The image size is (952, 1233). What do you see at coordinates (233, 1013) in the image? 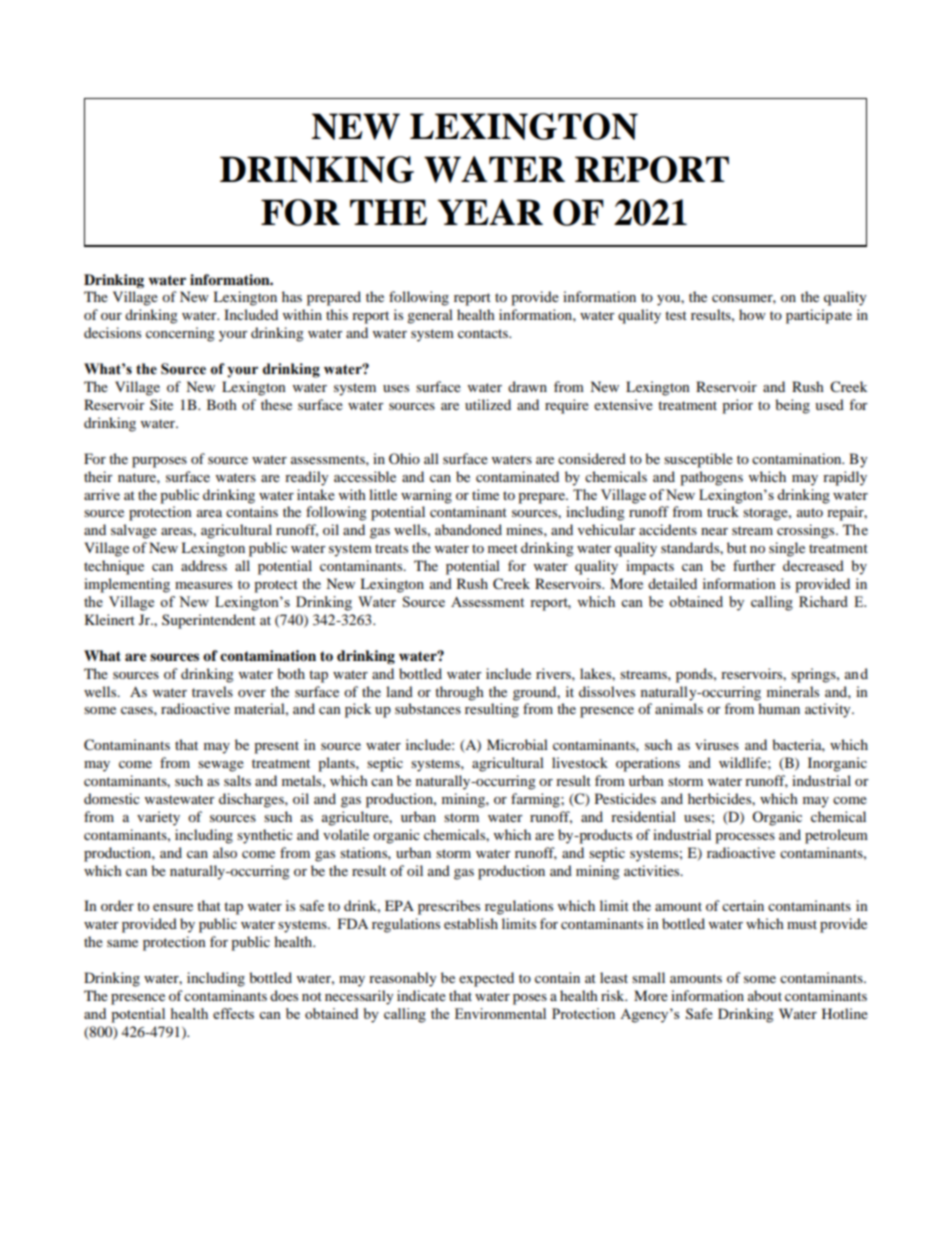
I see `effects` at bounding box center [233, 1013].
